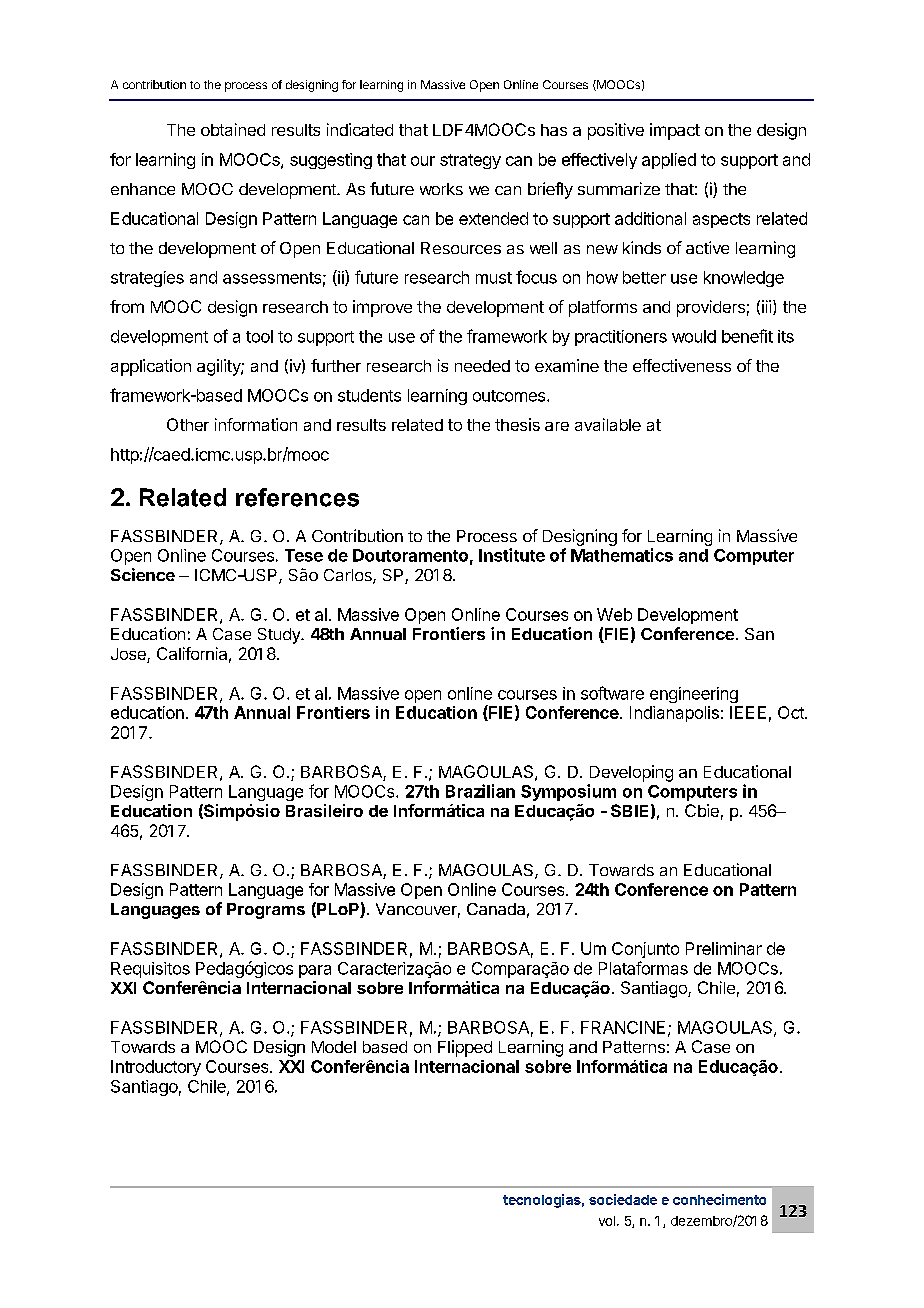 The width and height of the page is (924, 1308). What do you see at coordinates (694, 695) in the page?
I see `engineering` at bounding box center [694, 695].
